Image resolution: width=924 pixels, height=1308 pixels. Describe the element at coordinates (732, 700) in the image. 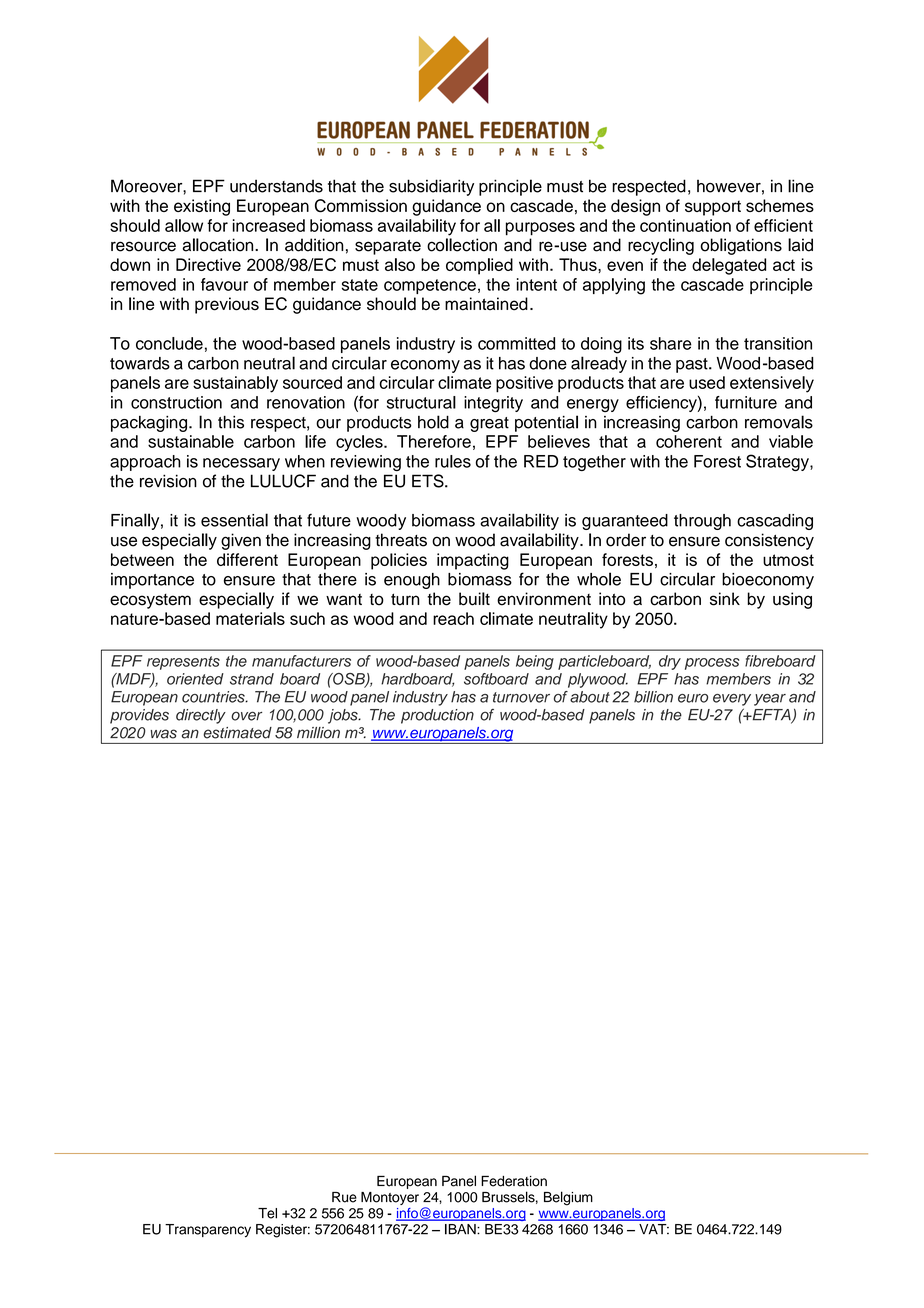

I see `every` at that location.
